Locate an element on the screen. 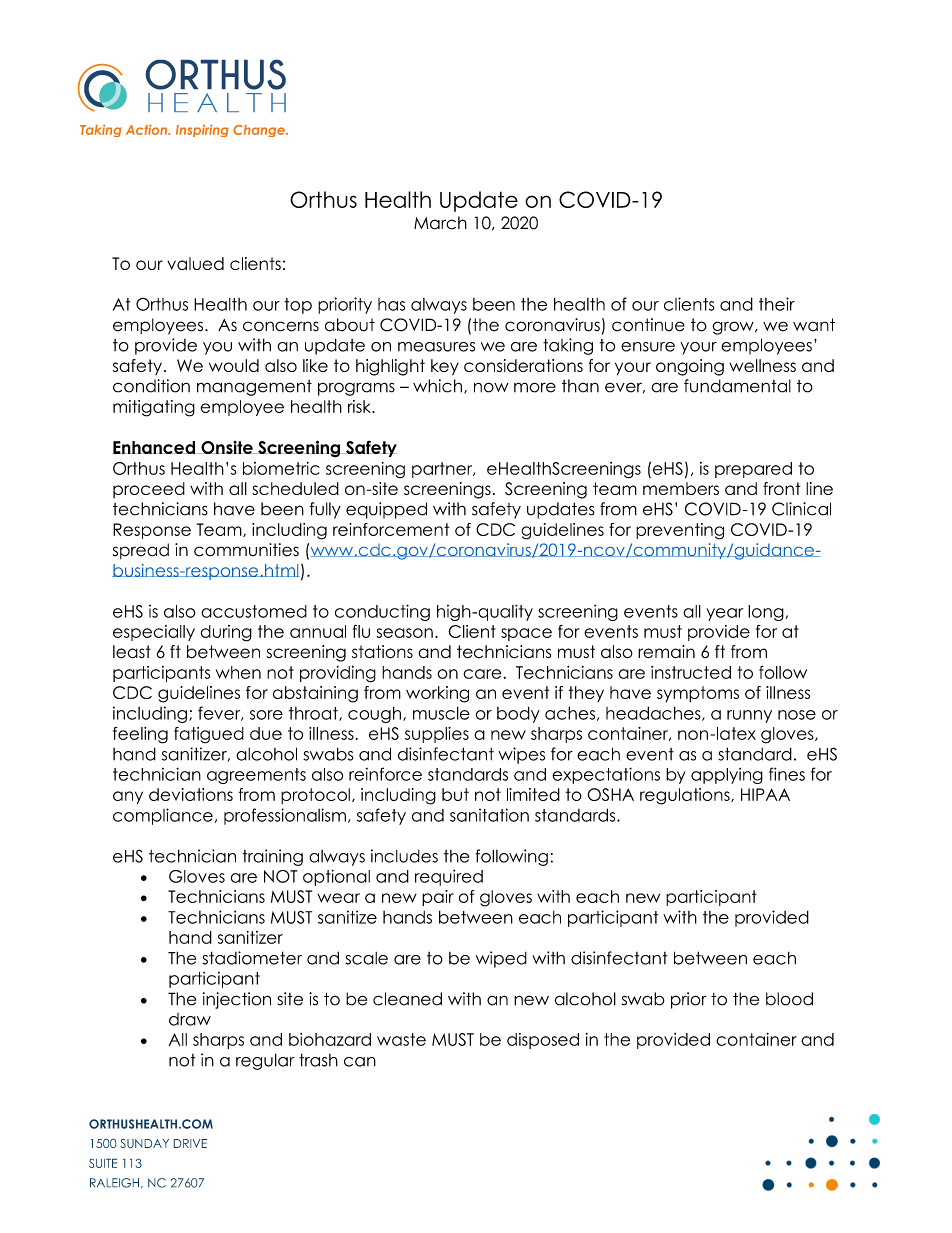 The height and width of the screenshot is (1233, 952). DRIVE is located at coordinates (190, 1143).
